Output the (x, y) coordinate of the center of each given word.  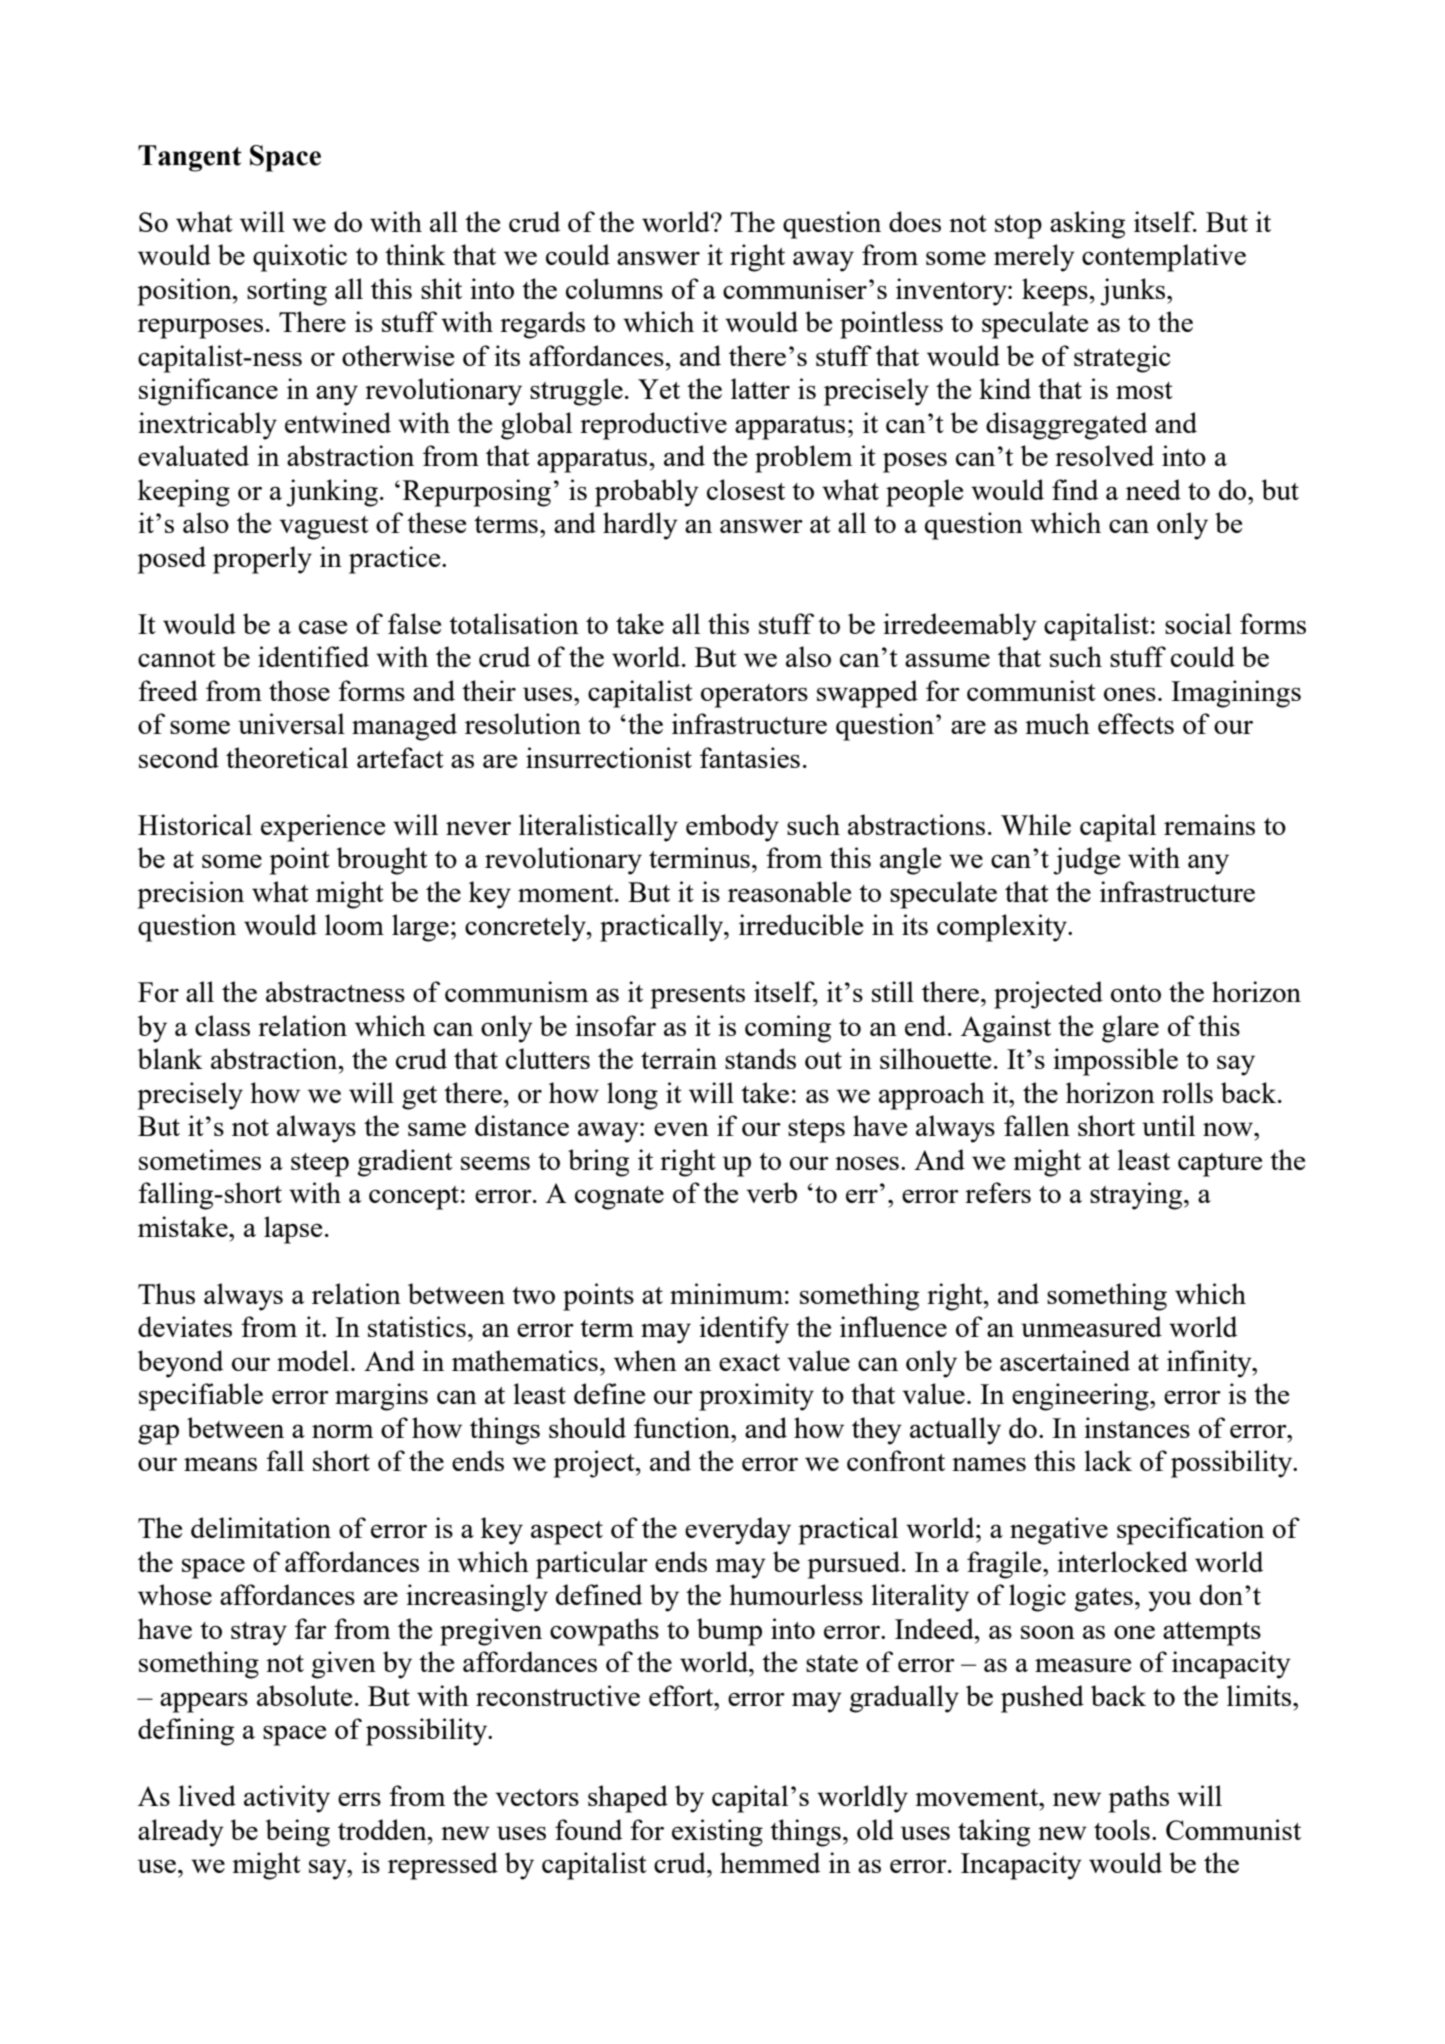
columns (614, 288)
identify (744, 1330)
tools (1122, 1829)
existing (717, 1833)
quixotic (300, 258)
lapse (293, 1230)
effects (1136, 723)
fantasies (750, 757)
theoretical (287, 757)
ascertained (1065, 1360)
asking (1087, 225)
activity (287, 1799)
